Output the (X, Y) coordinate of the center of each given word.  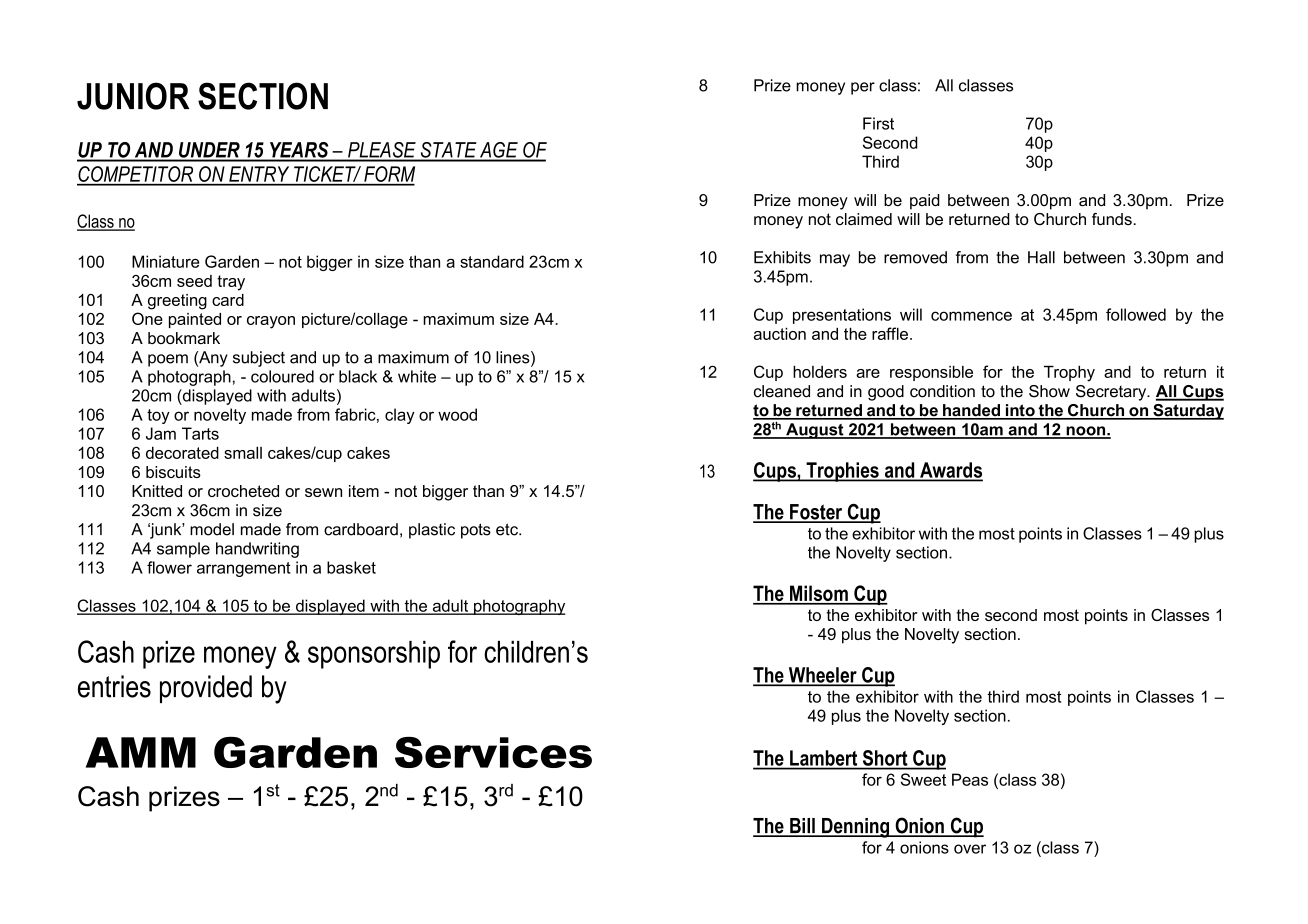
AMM (141, 752)
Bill (802, 827)
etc (508, 529)
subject (259, 359)
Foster (816, 513)
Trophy (1069, 374)
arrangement (244, 569)
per (863, 88)
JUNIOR (133, 96)
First (878, 123)
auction (779, 334)
